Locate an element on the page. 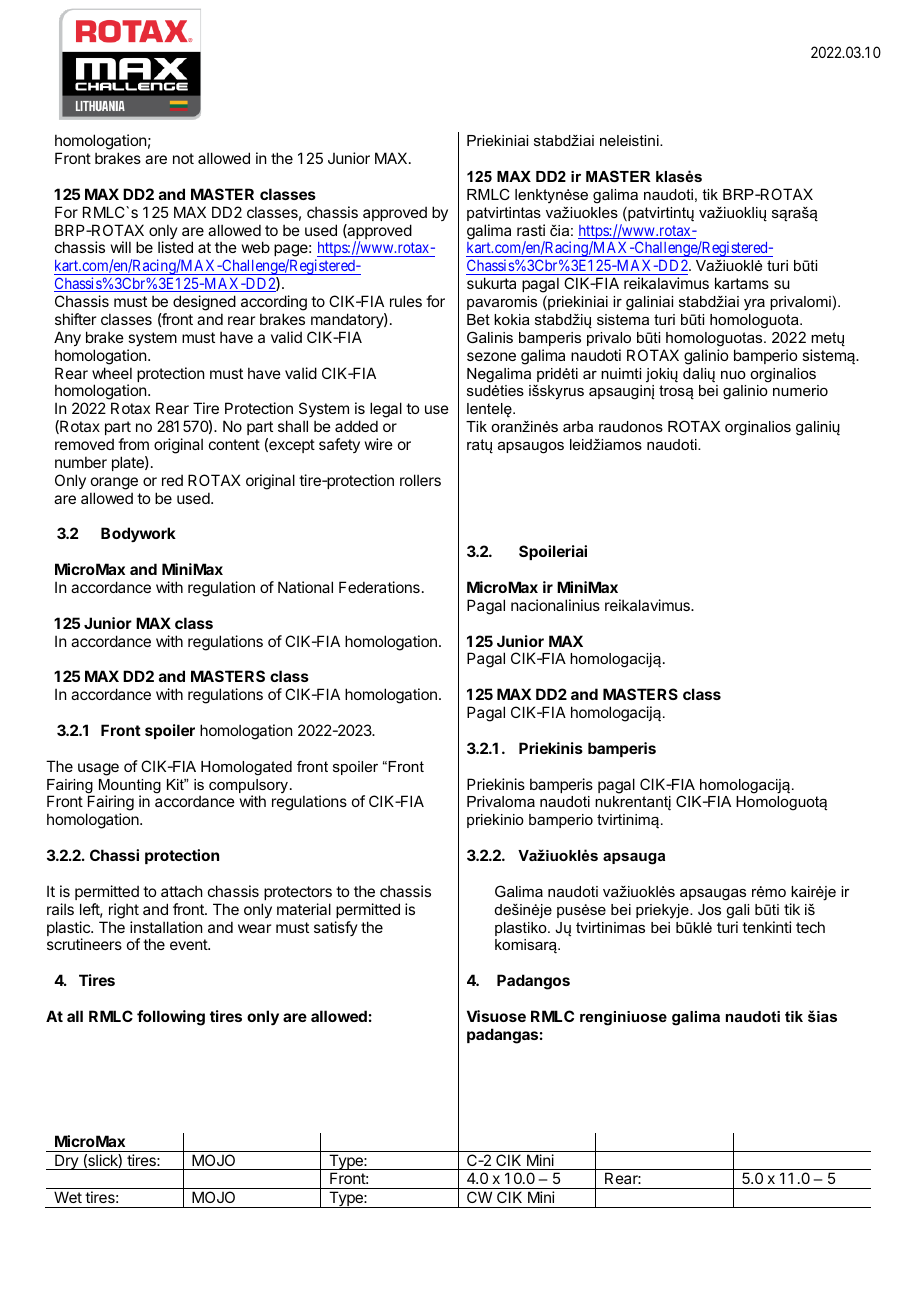 The height and width of the document is (1308, 924). rollers is located at coordinates (420, 480).
